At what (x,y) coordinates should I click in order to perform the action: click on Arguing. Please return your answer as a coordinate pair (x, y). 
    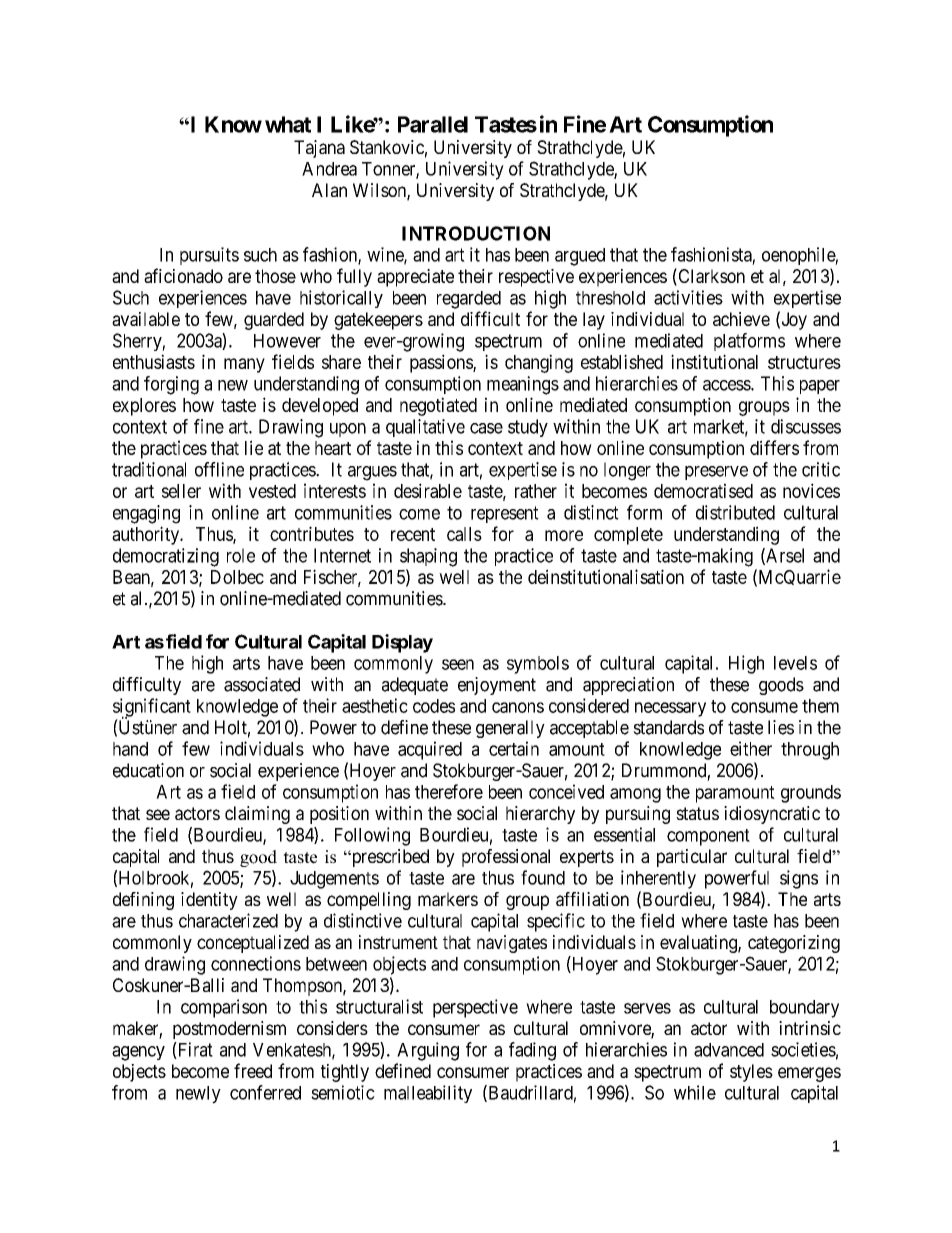
    Looking at the image, I should click on (428, 1051).
